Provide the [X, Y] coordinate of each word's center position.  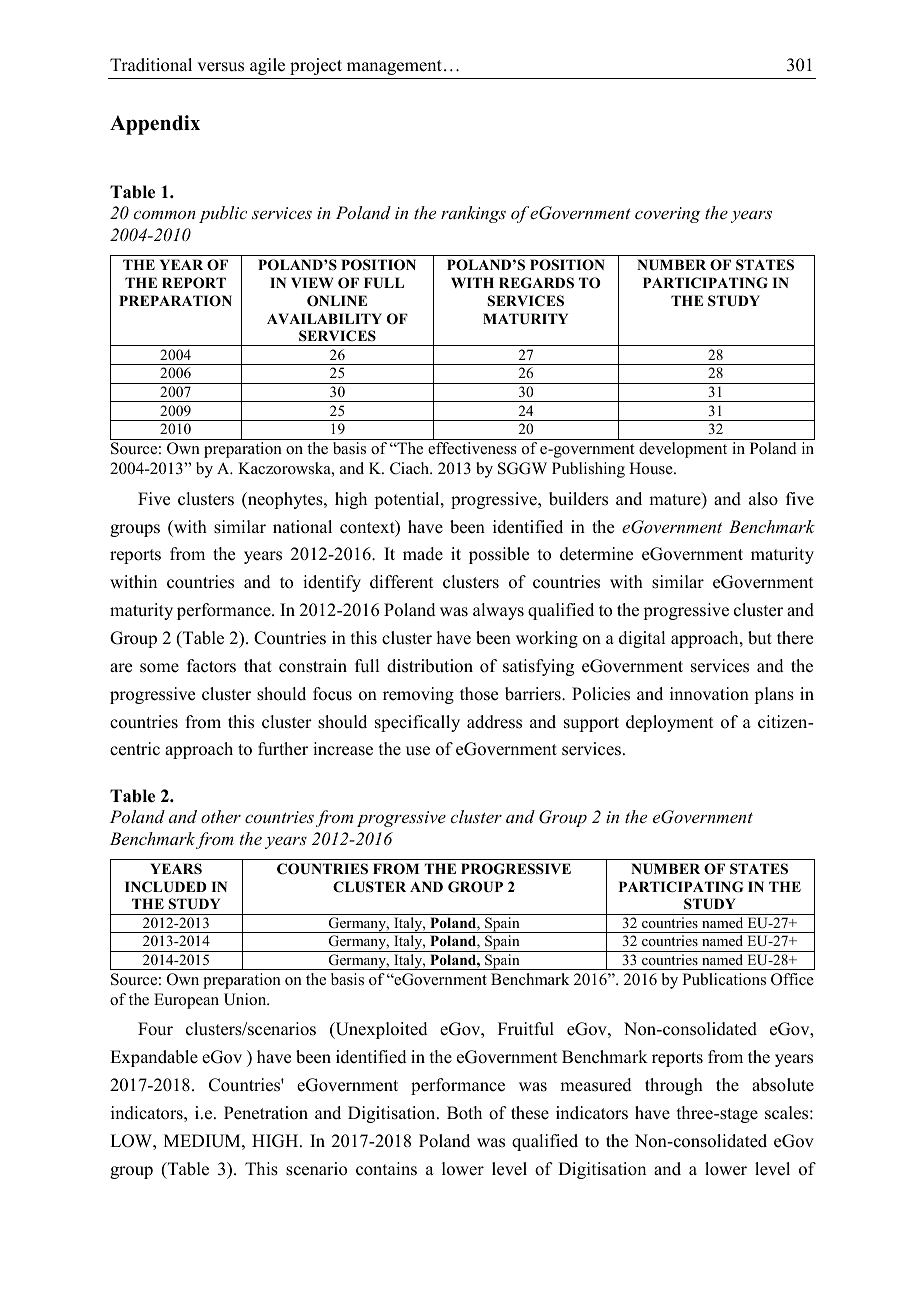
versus [220, 67]
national [302, 527]
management [394, 67]
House [652, 468]
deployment [669, 723]
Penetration [266, 1113]
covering [668, 215]
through [674, 1086]
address [494, 722]
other [221, 816]
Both [464, 1113]
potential [408, 500]
